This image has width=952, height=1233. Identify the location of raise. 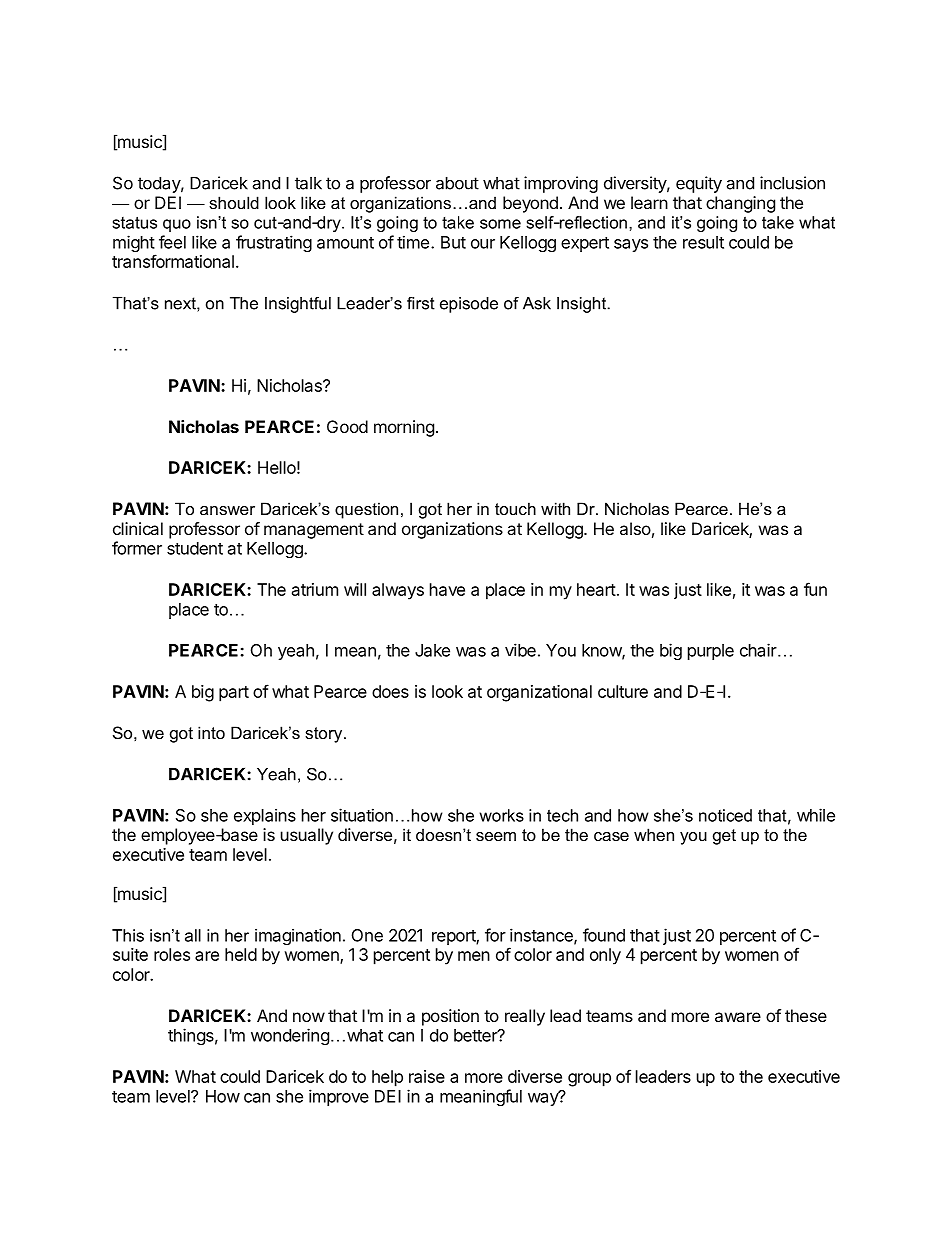
(427, 1076).
